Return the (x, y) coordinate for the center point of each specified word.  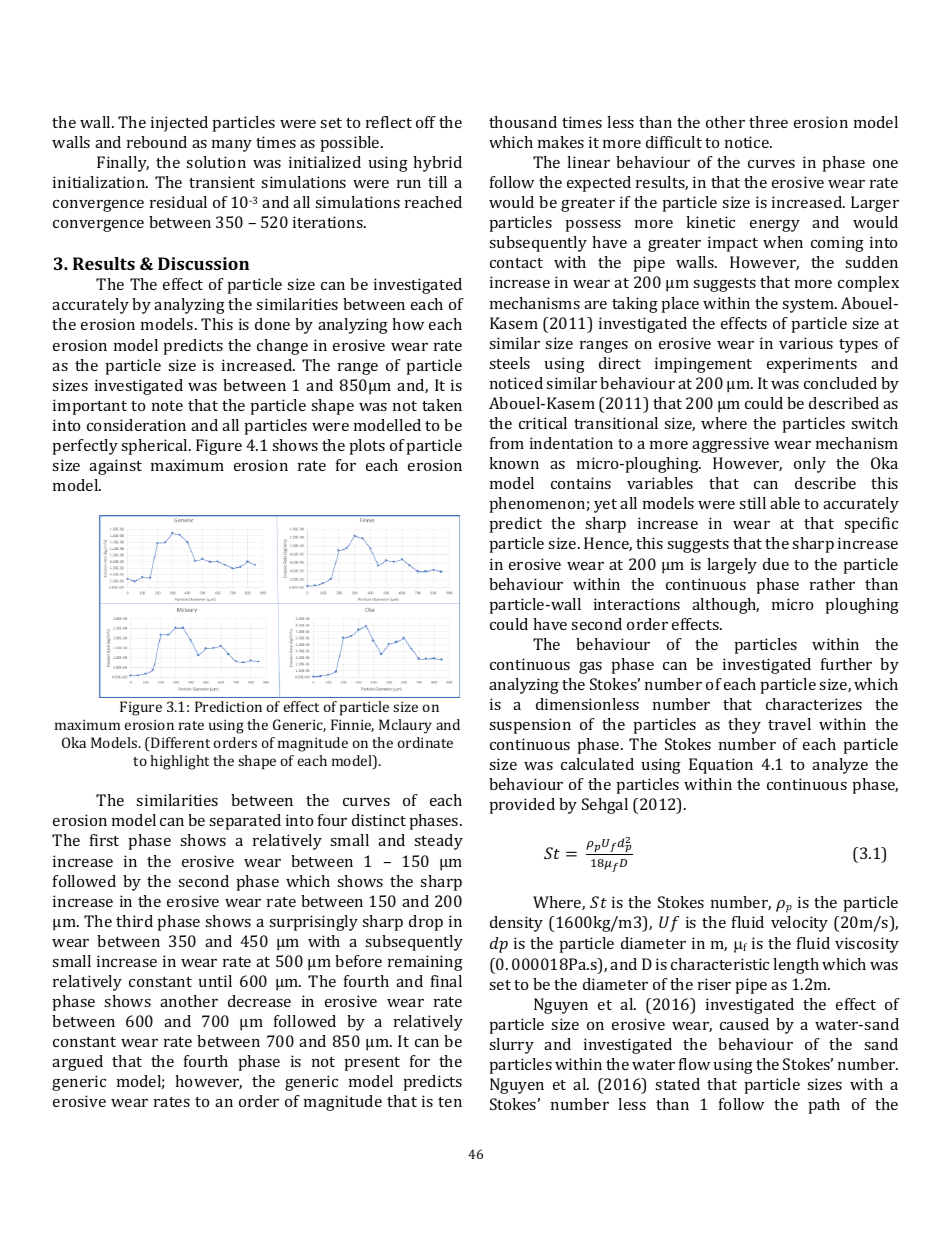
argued (77, 1063)
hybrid (437, 164)
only (810, 465)
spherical (155, 447)
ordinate (425, 742)
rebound (157, 142)
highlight (179, 762)
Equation (721, 766)
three (768, 122)
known (514, 463)
